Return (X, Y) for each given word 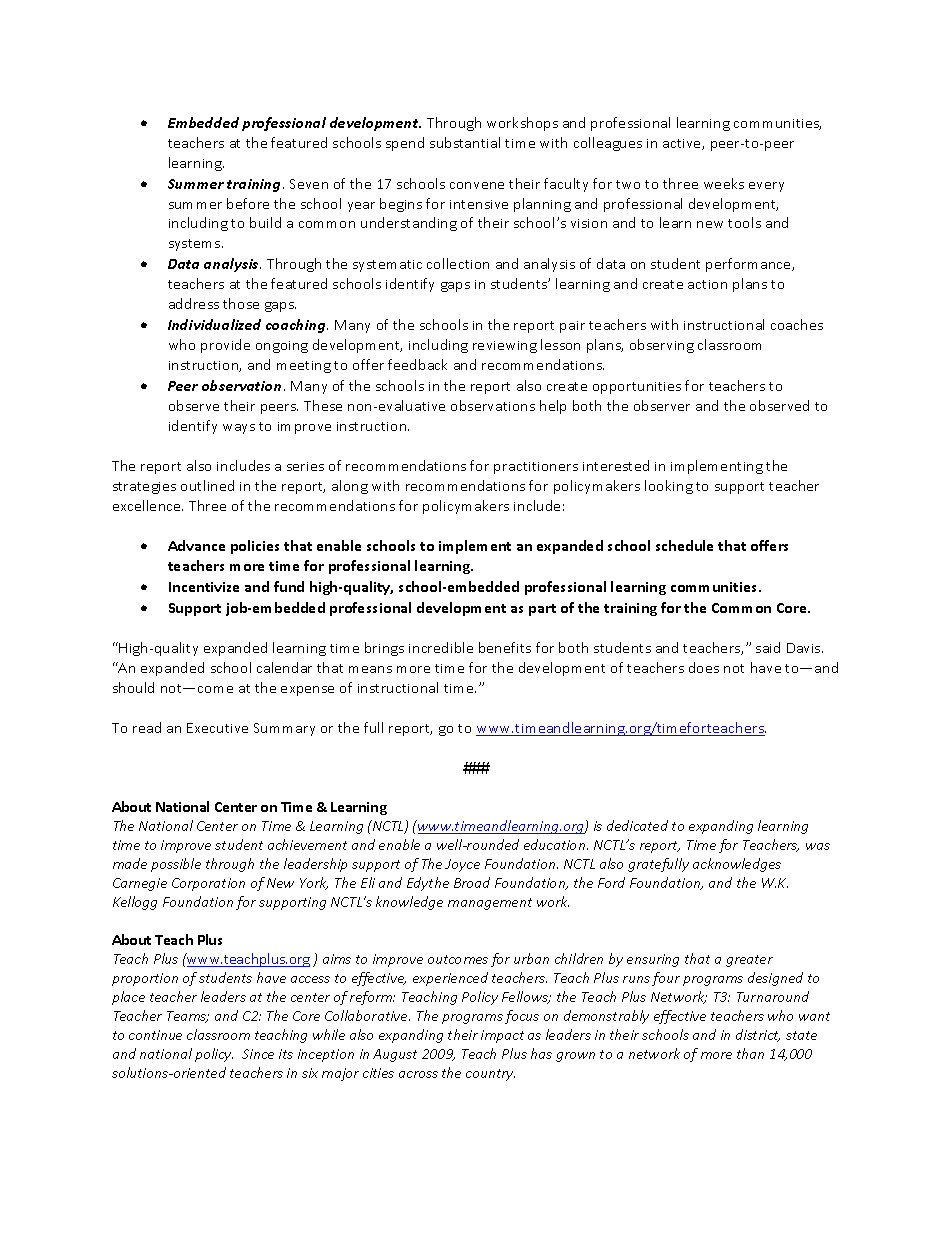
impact (502, 1036)
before (248, 203)
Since (258, 1054)
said (768, 647)
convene (477, 185)
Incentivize (204, 587)
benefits (505, 647)
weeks (724, 183)
